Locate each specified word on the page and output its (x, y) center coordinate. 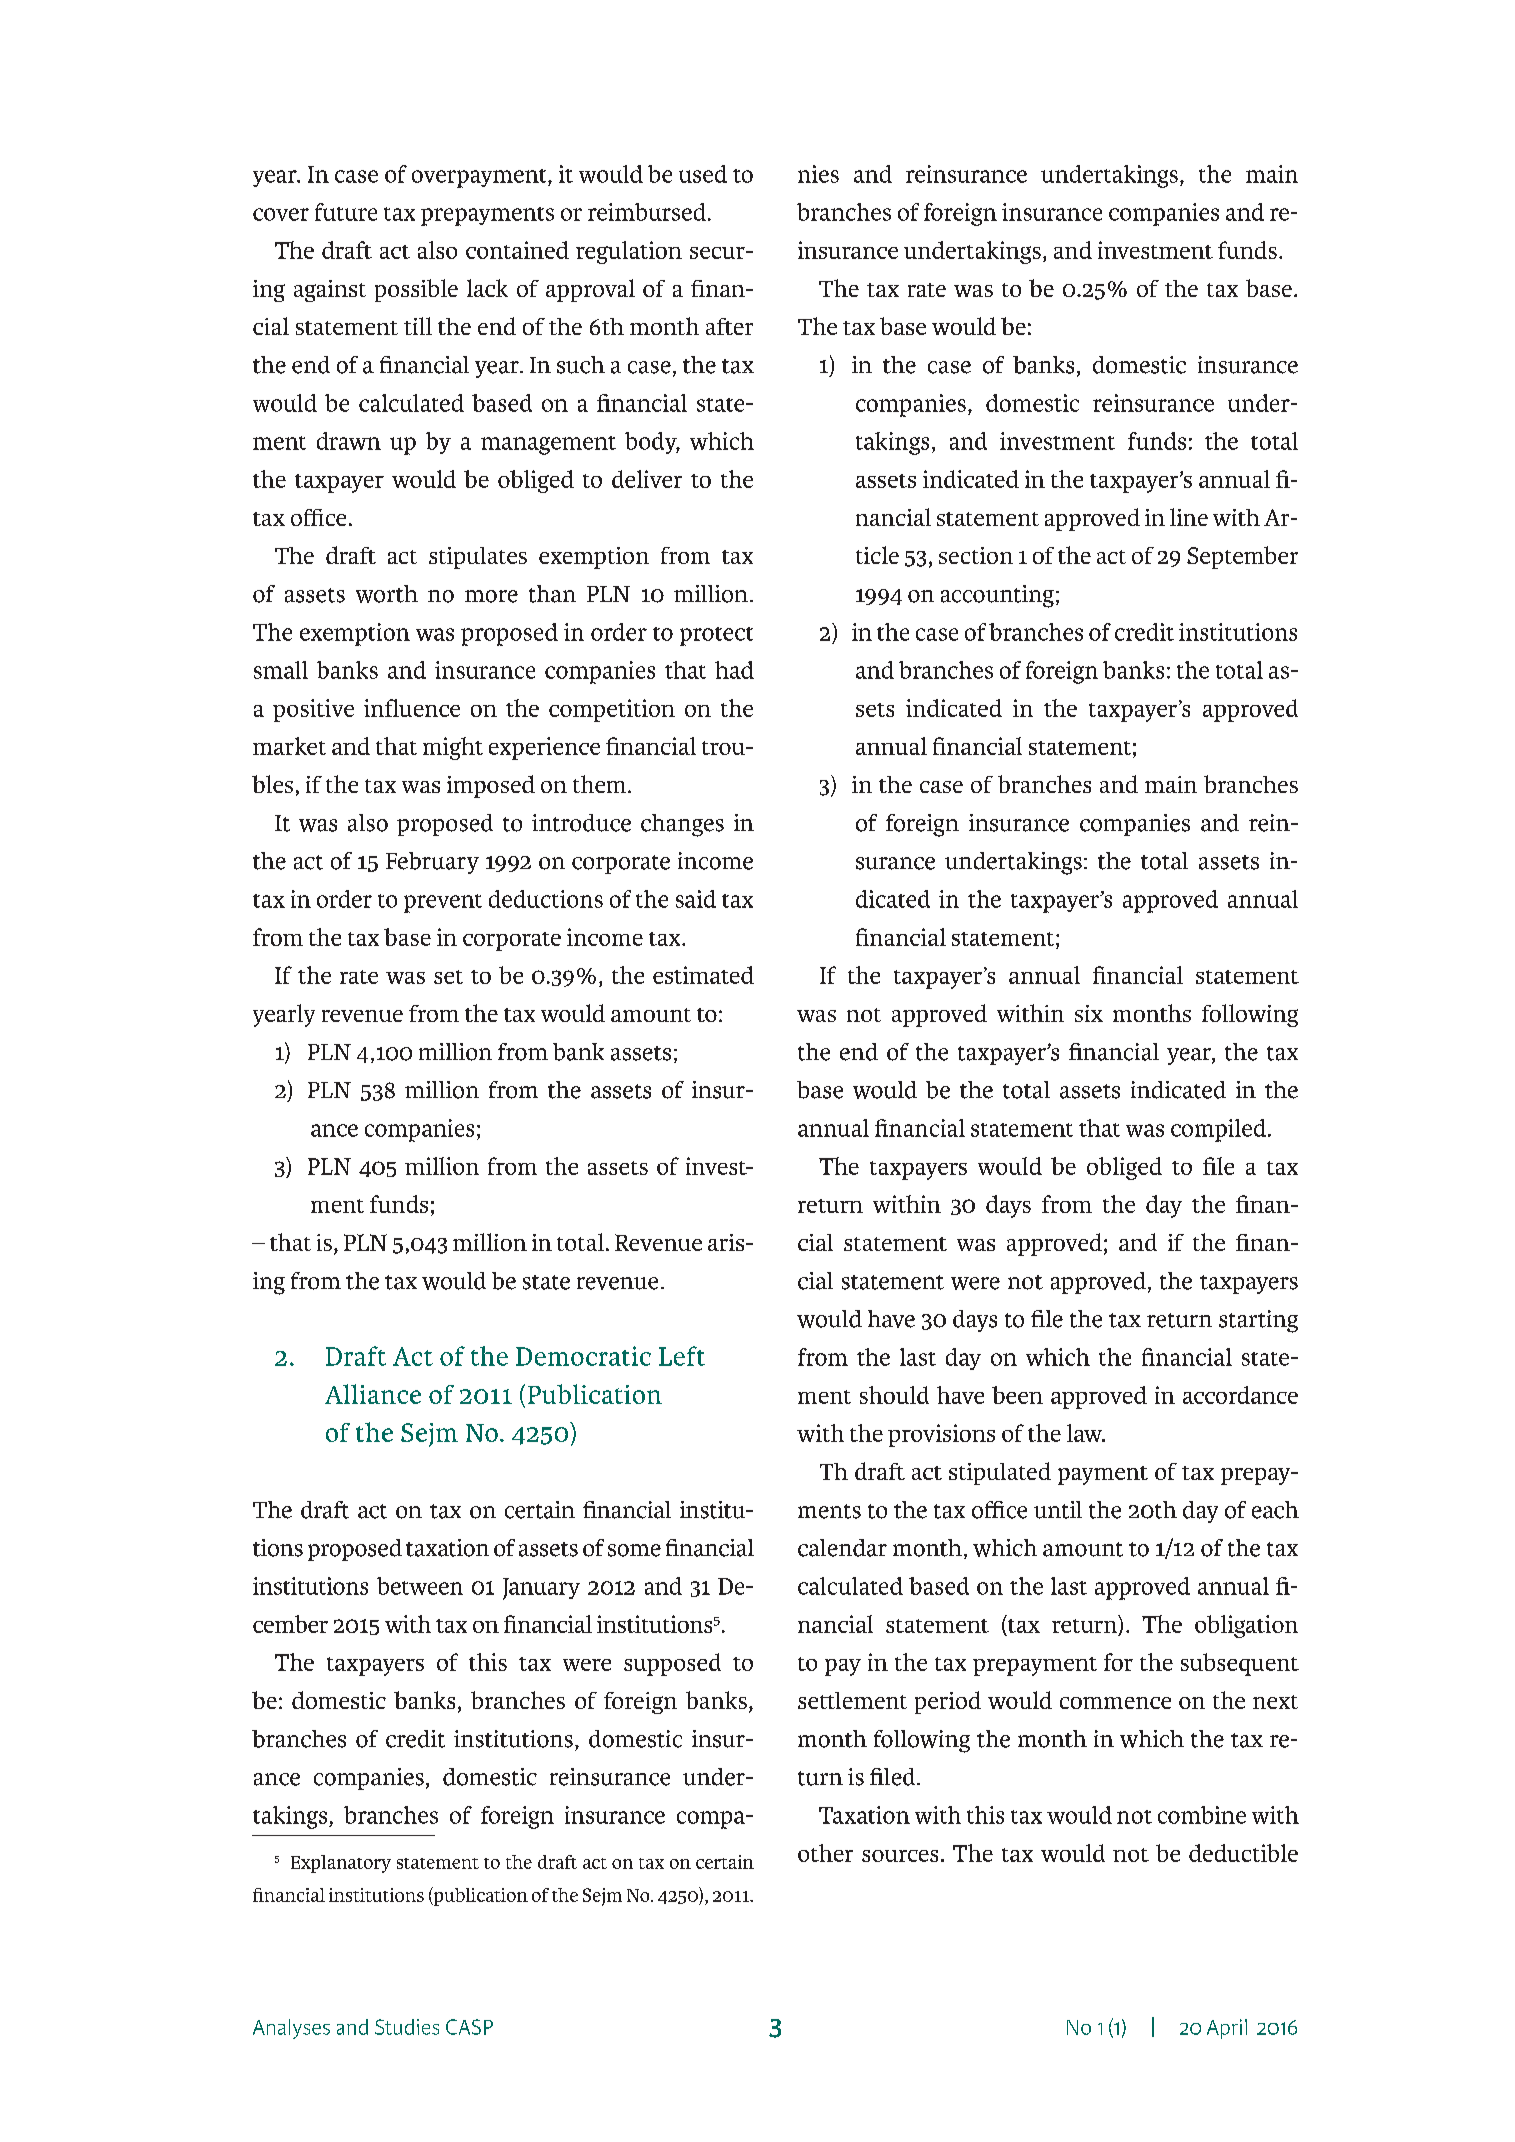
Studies (407, 2027)
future (346, 212)
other (825, 1853)
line (1189, 517)
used (703, 174)
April (1227, 2029)
